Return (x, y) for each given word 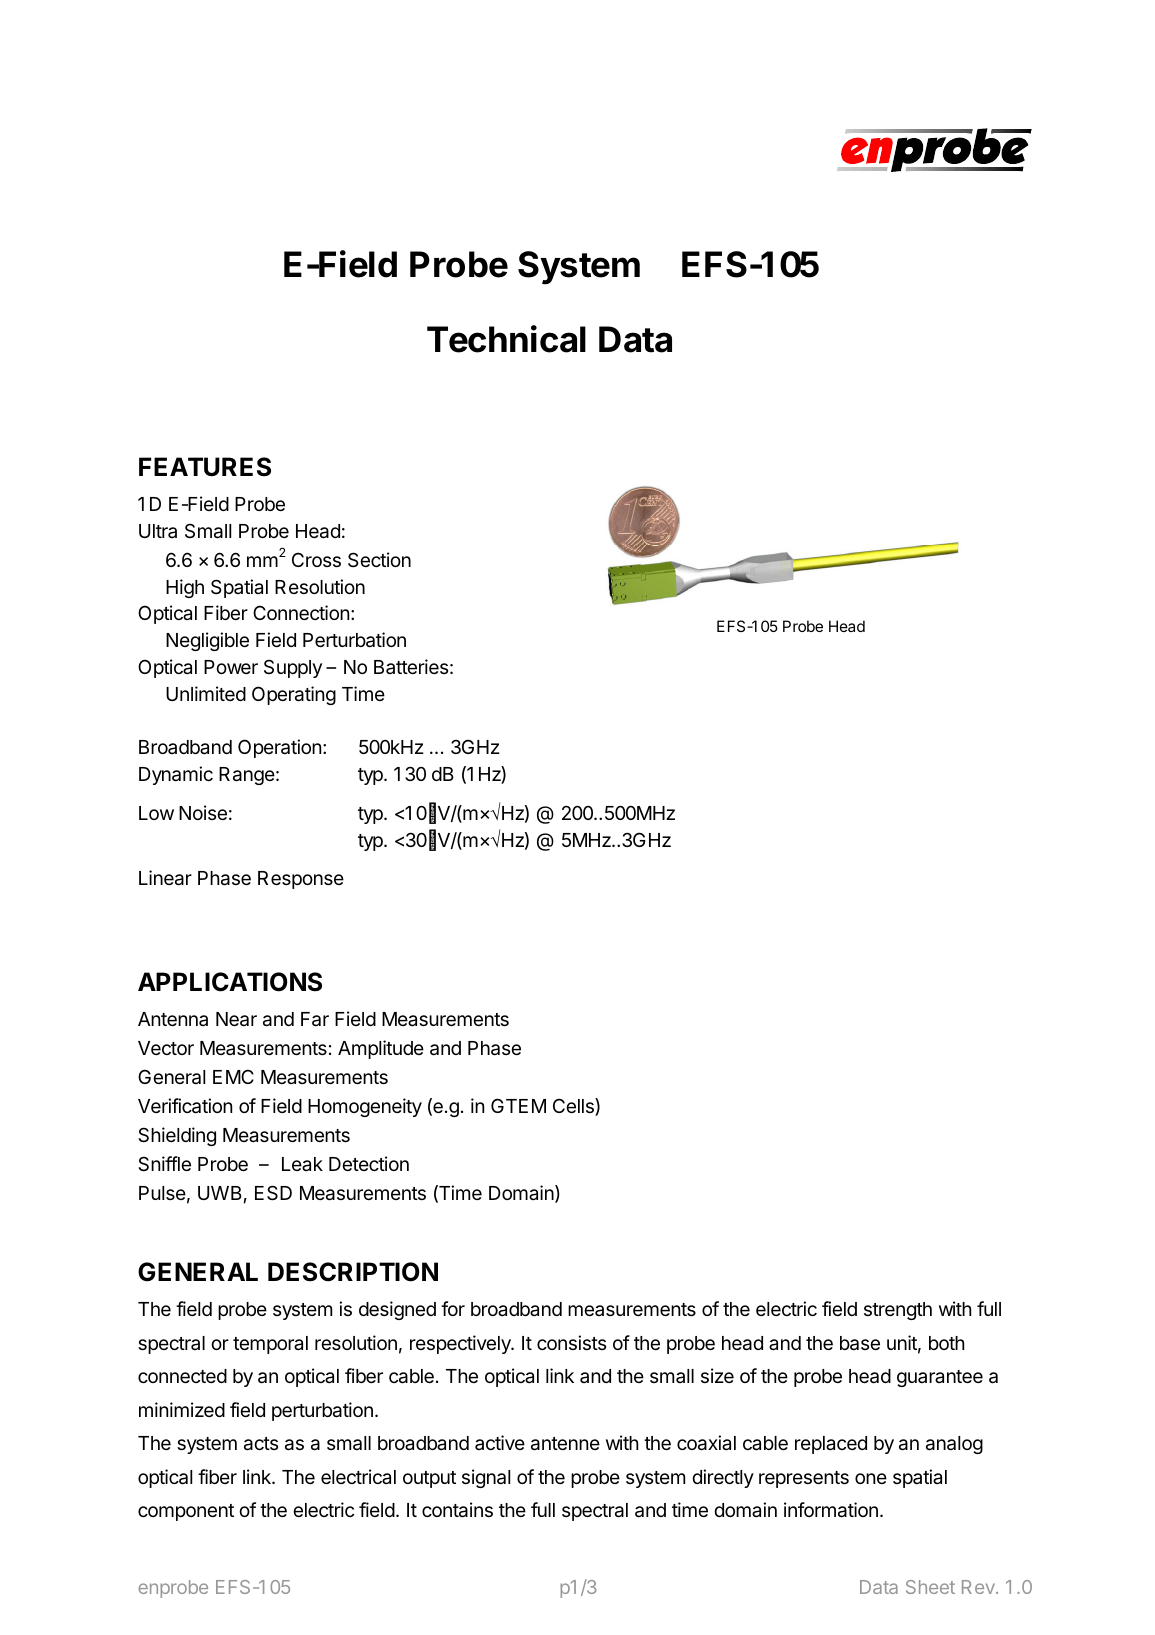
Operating (294, 695)
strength (898, 1311)
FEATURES (205, 467)
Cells (574, 1107)
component (186, 1512)
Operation (279, 748)
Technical (506, 339)
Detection (369, 1163)
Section (379, 559)
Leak (302, 1164)
